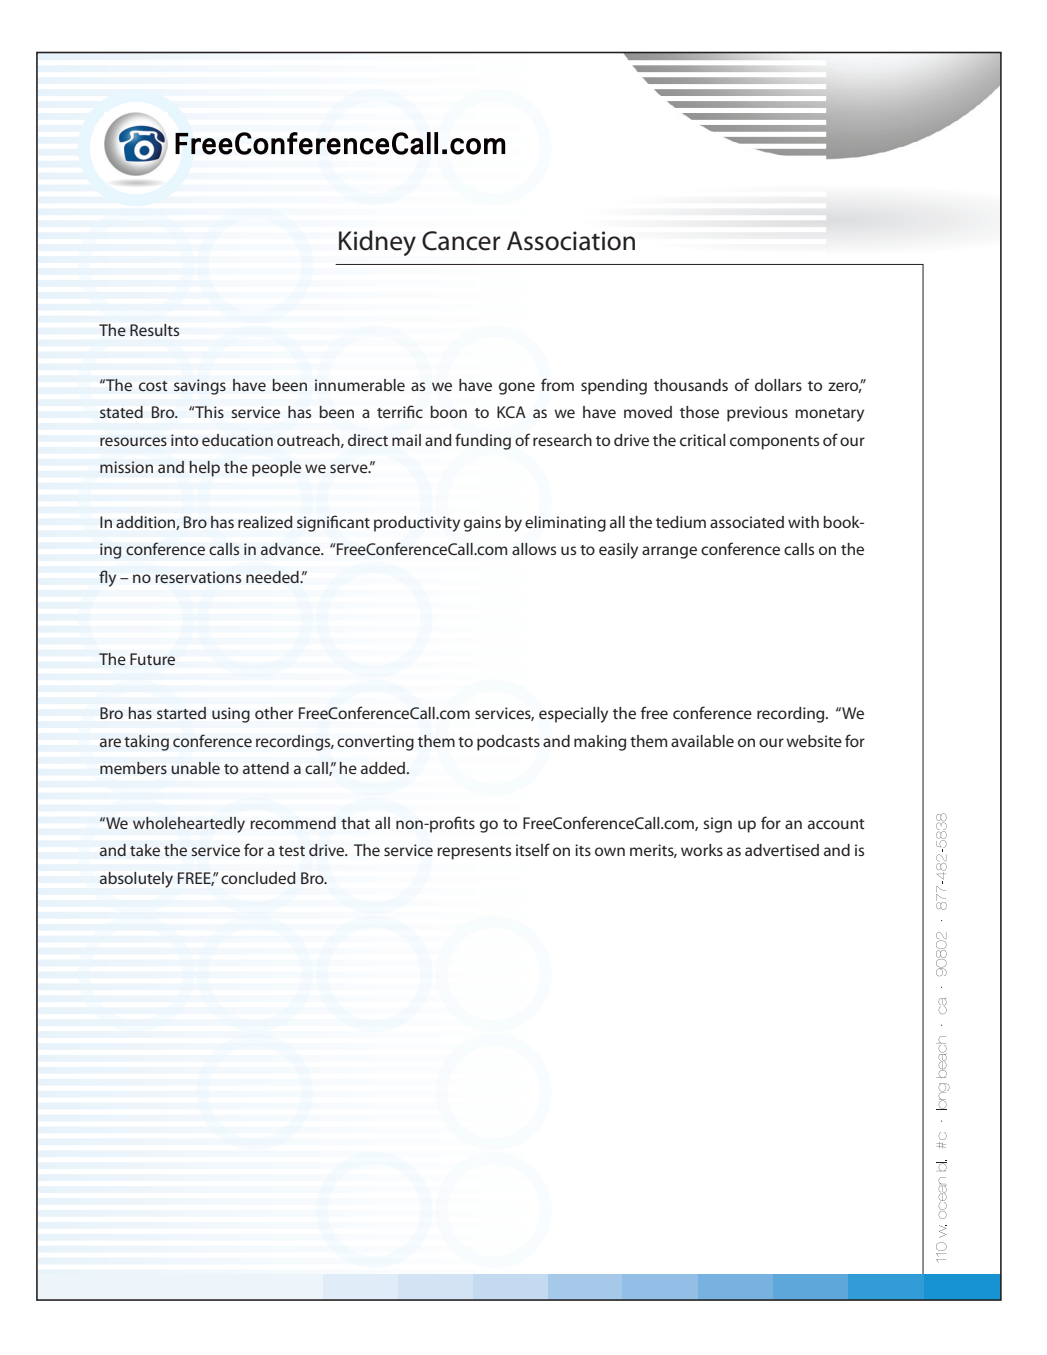  Describe the element at coordinates (534, 549) in the screenshot. I see `allows` at that location.
